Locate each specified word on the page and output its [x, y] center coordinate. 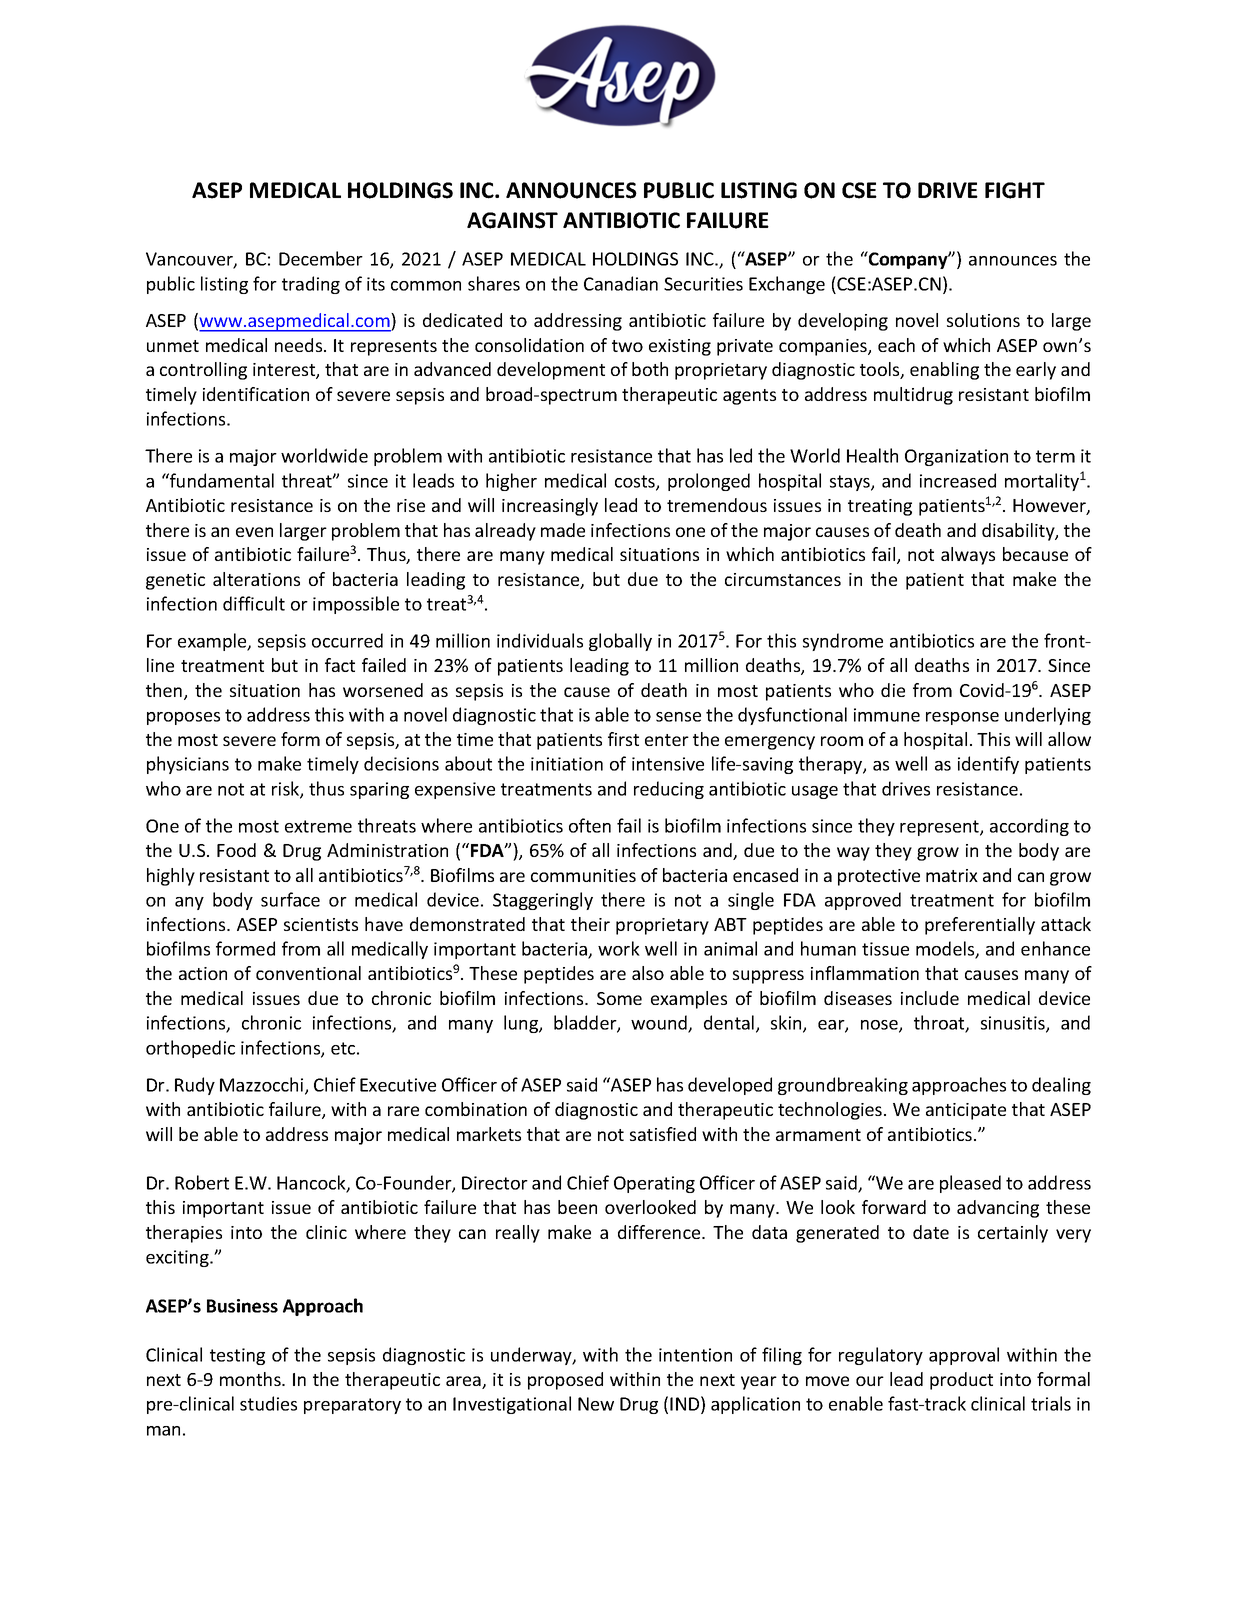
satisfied [663, 1134]
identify [988, 765]
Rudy [195, 1086]
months [251, 1379]
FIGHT [1015, 190]
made [563, 530]
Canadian [621, 283]
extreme [318, 826]
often [590, 825]
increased [958, 480]
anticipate [966, 1111]
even [254, 532]
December [321, 258]
